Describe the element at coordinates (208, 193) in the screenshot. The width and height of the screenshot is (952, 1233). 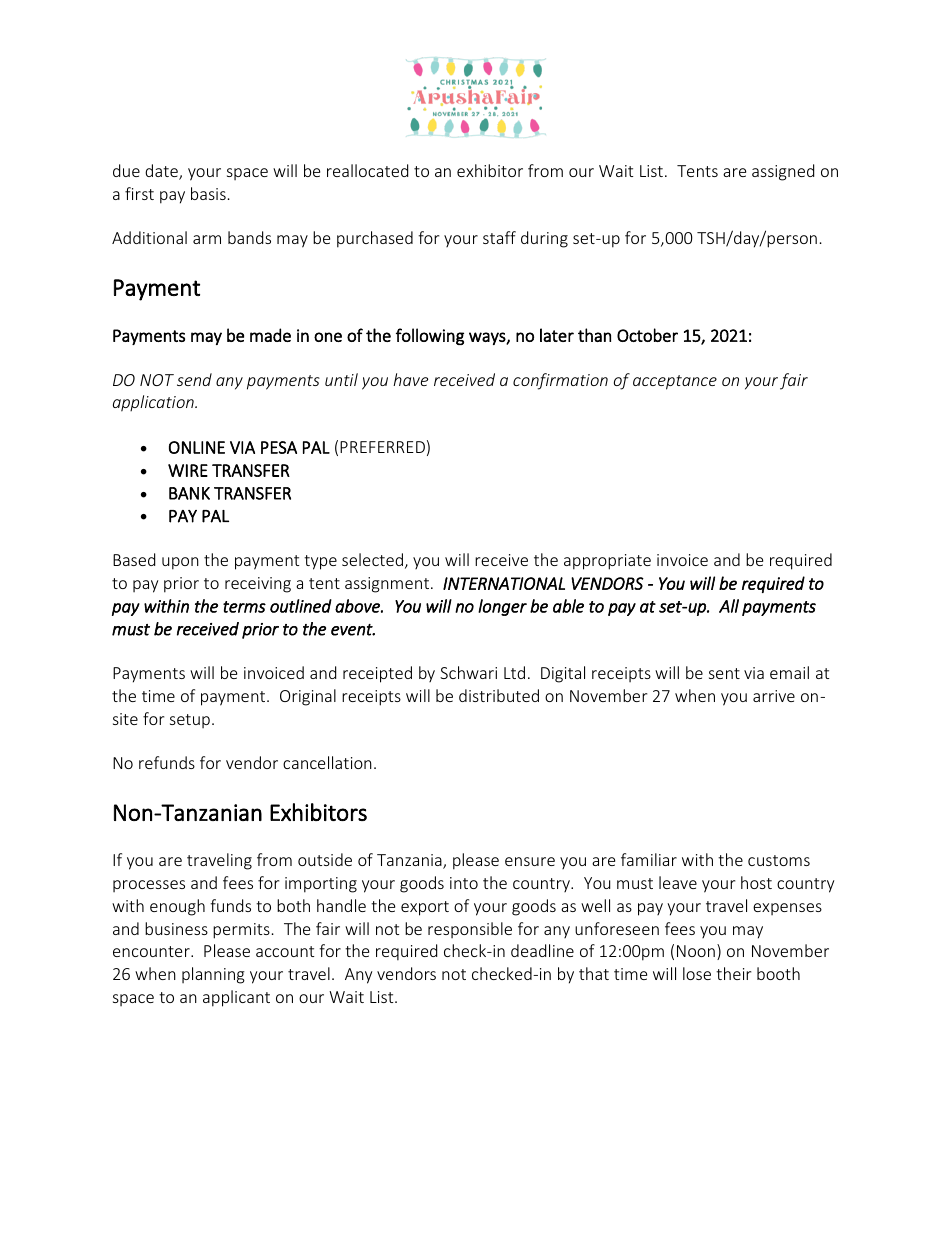
I see `basis` at that location.
